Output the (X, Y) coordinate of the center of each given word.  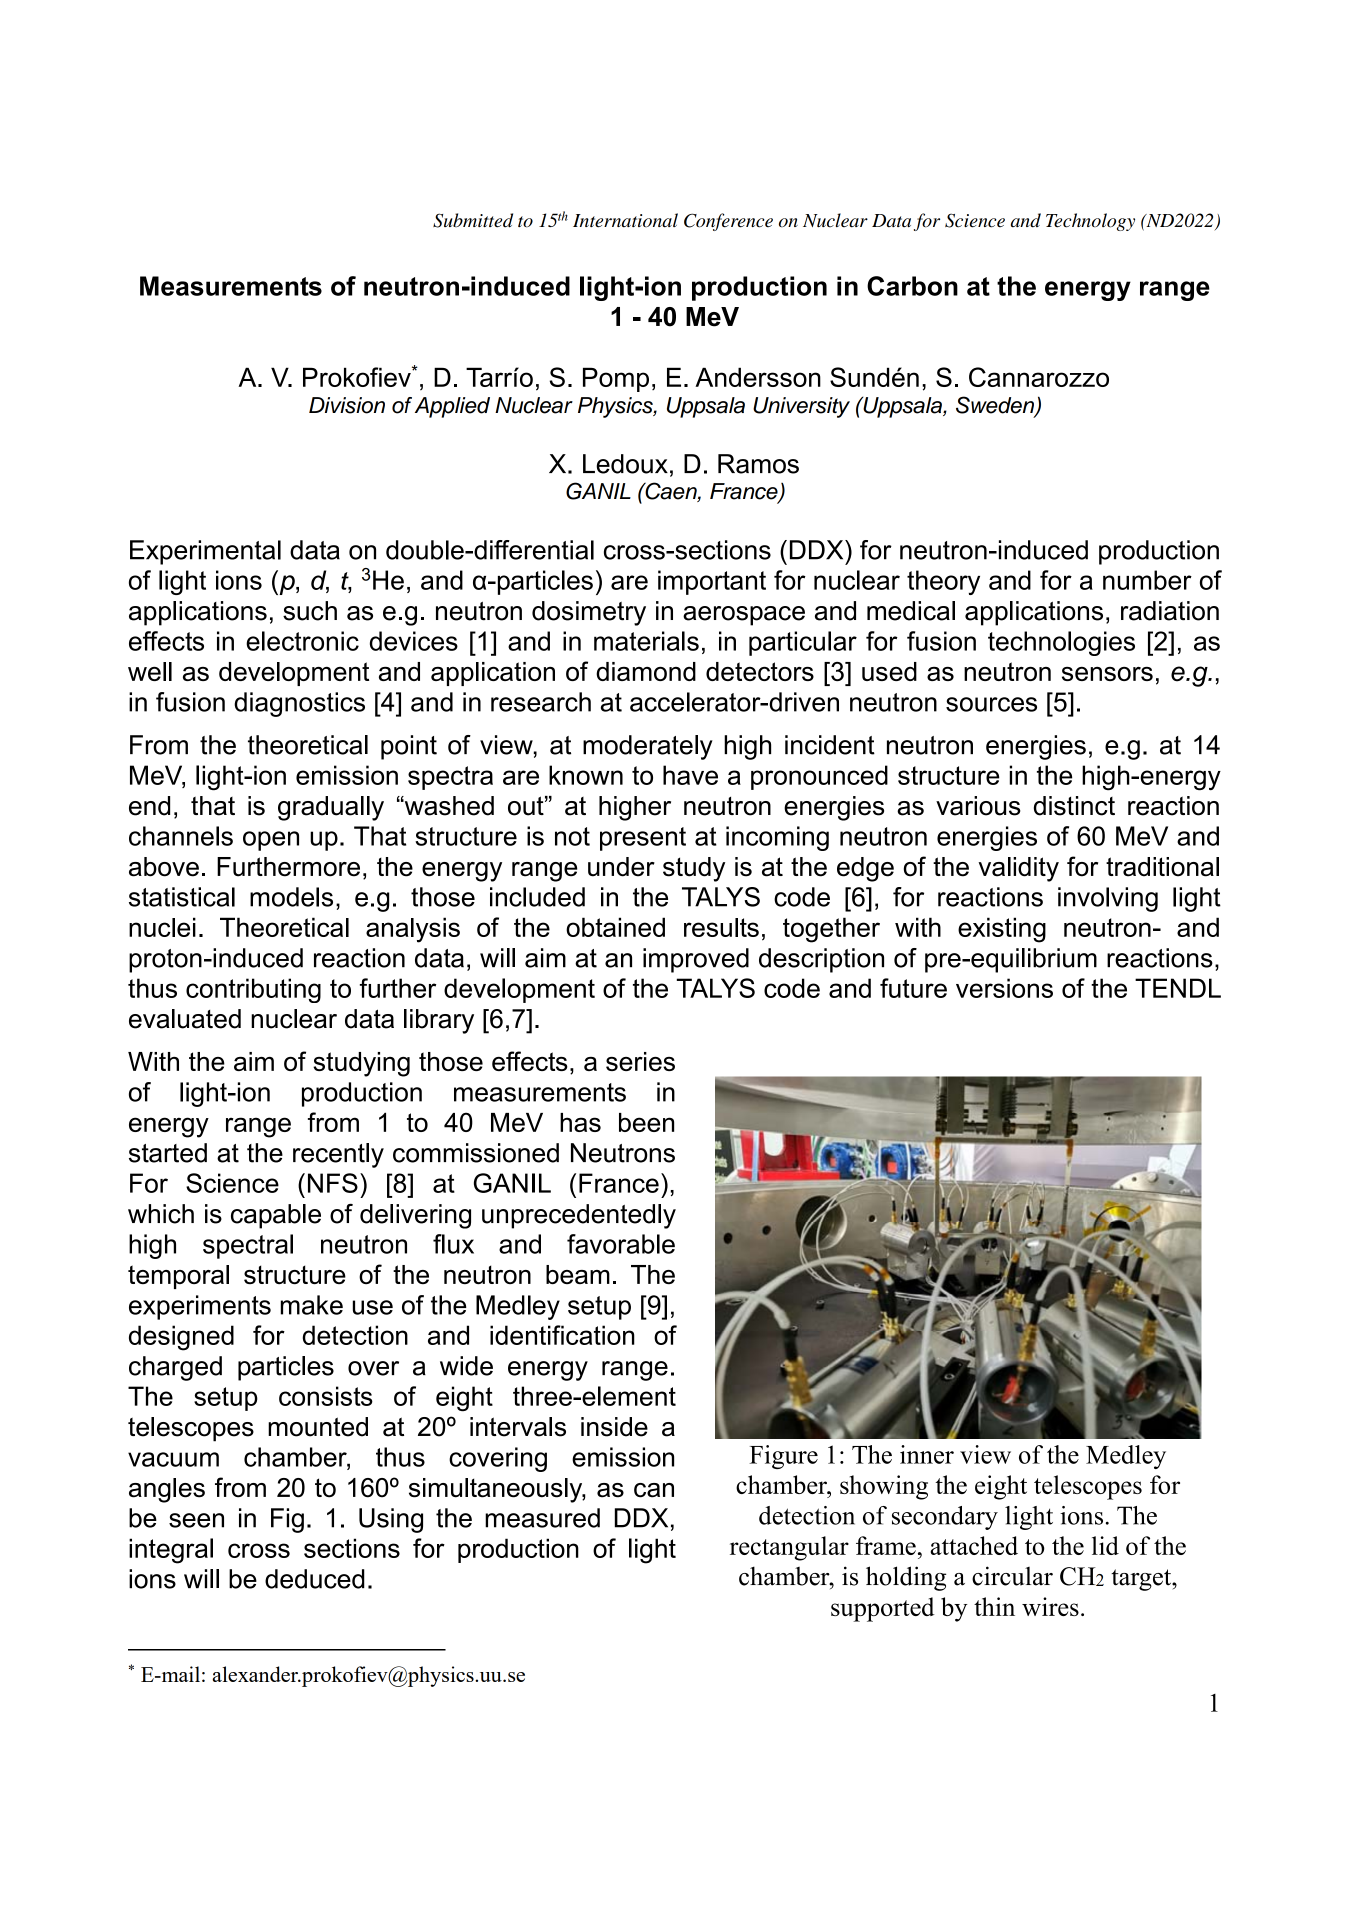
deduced (315, 1579)
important (712, 582)
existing (1002, 930)
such (310, 611)
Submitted (473, 220)
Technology (1090, 222)
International (625, 220)
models (291, 897)
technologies (1061, 643)
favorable (621, 1244)
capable (276, 1216)
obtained (615, 927)
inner (927, 1454)
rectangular (789, 1548)
